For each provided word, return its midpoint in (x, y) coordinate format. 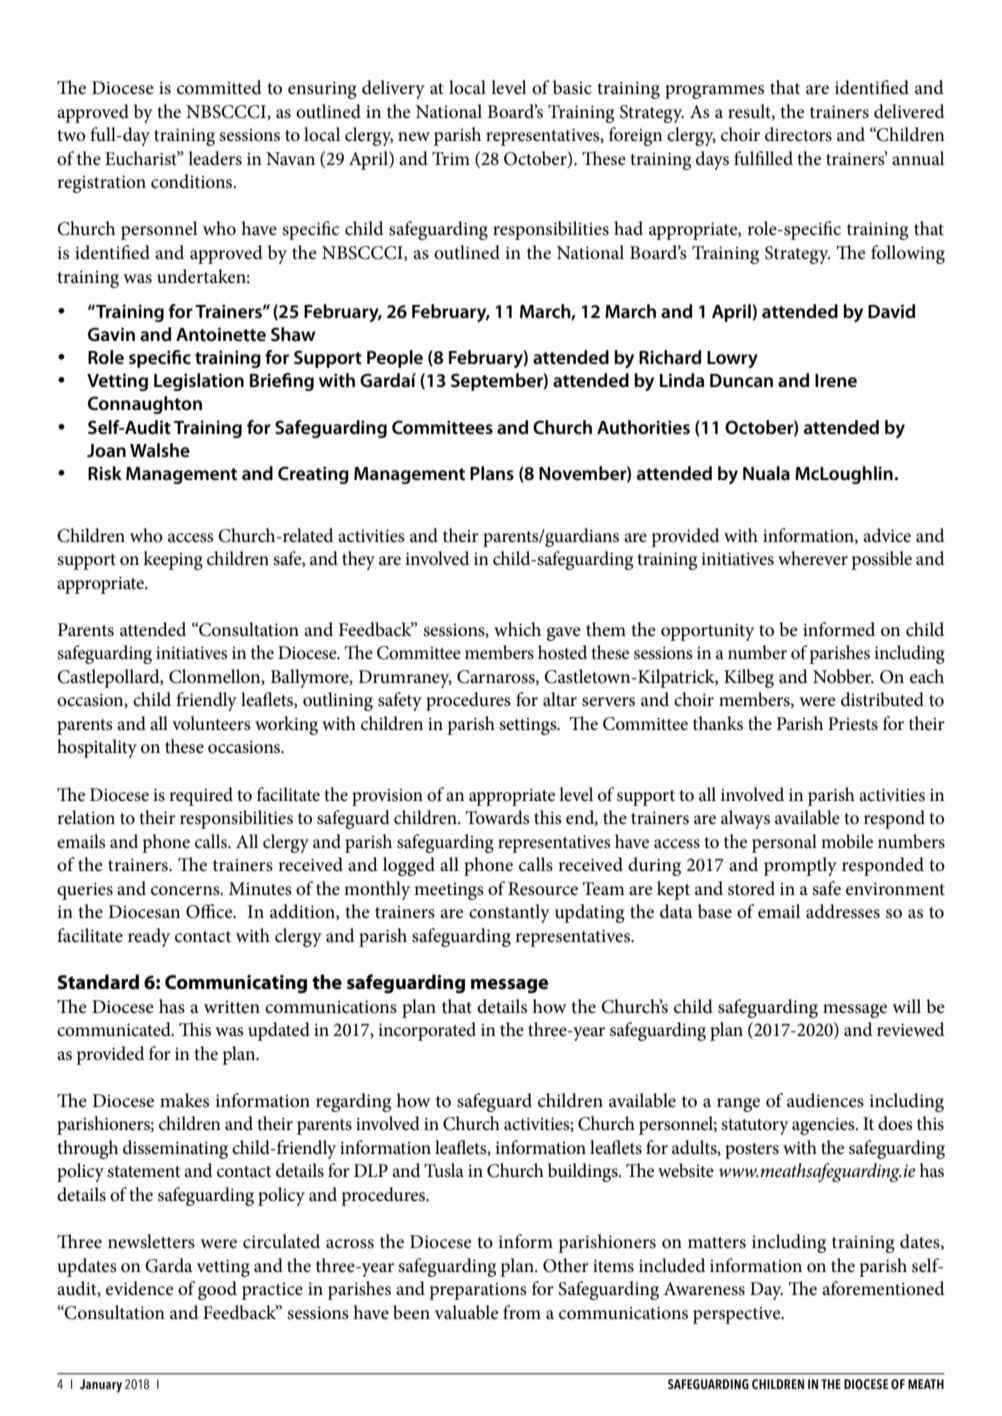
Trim (451, 158)
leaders (215, 158)
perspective (738, 1315)
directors (798, 134)
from (522, 1312)
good (217, 1290)
